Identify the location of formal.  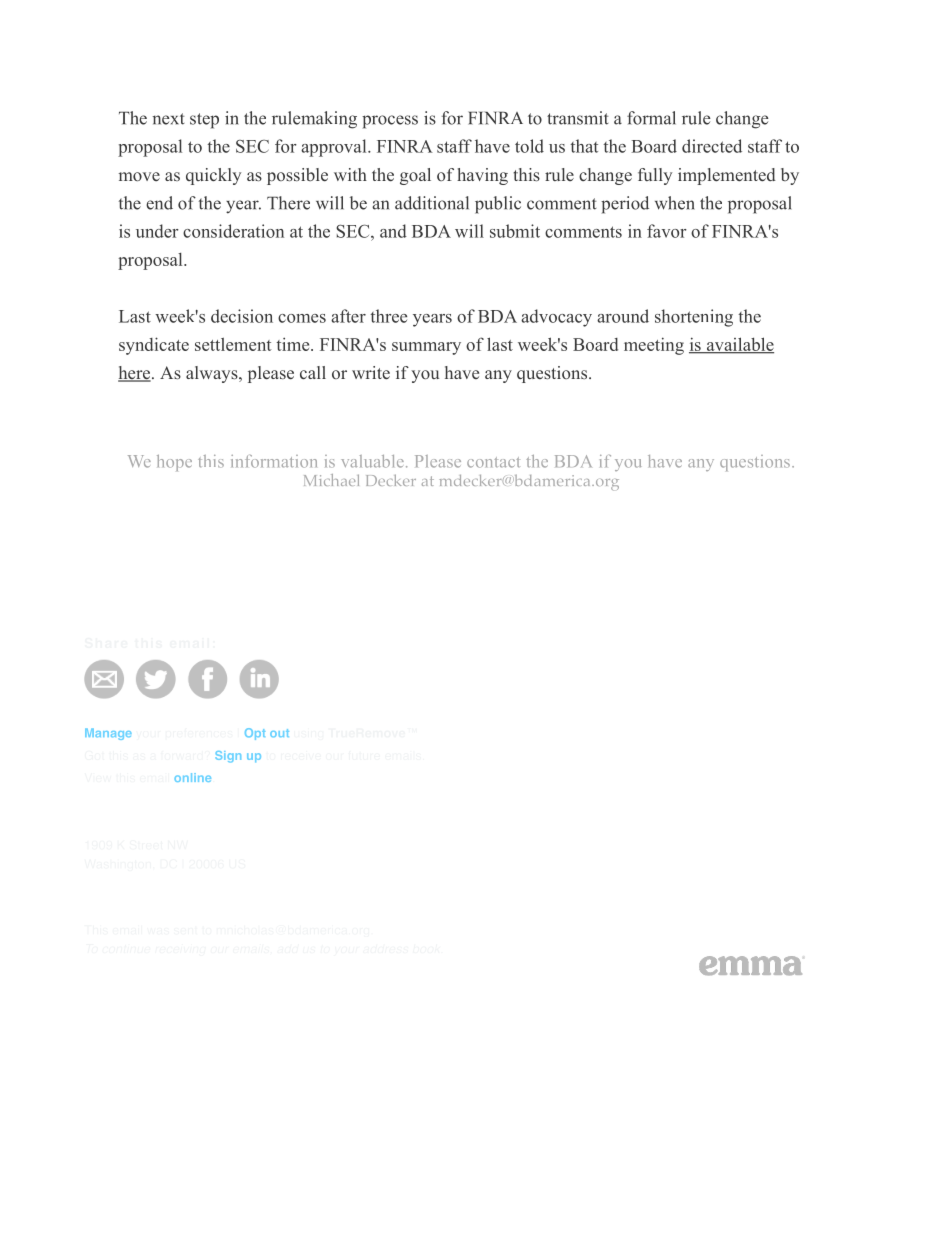
(651, 118).
